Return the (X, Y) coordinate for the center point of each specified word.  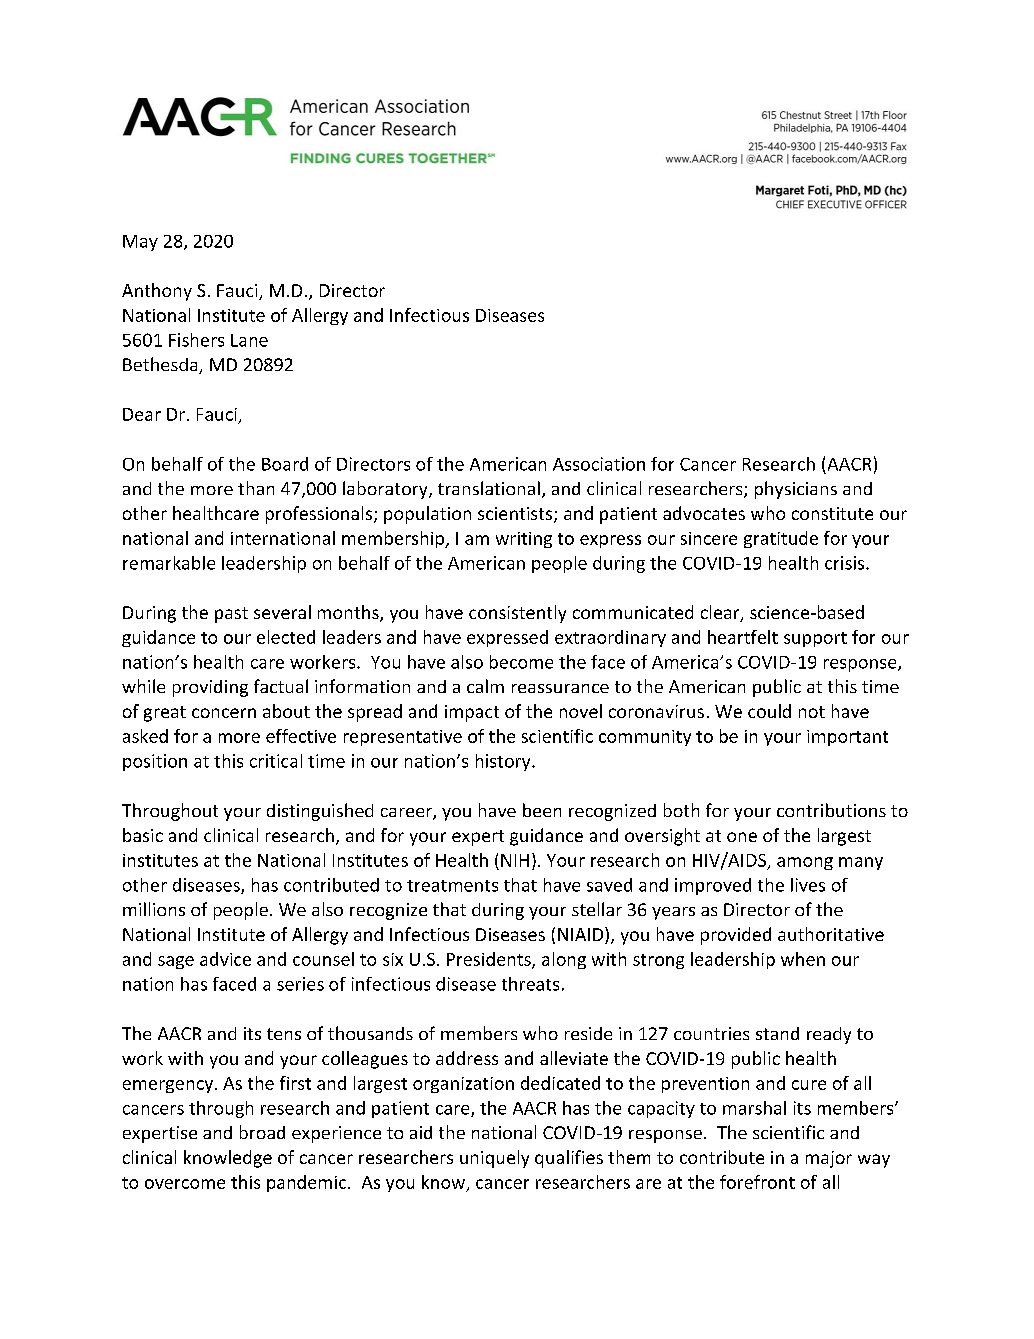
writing (524, 540)
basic (143, 835)
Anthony (157, 292)
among (805, 863)
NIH (515, 860)
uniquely (494, 1159)
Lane (249, 340)
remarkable (169, 563)
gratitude (781, 539)
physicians (796, 490)
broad (262, 1132)
